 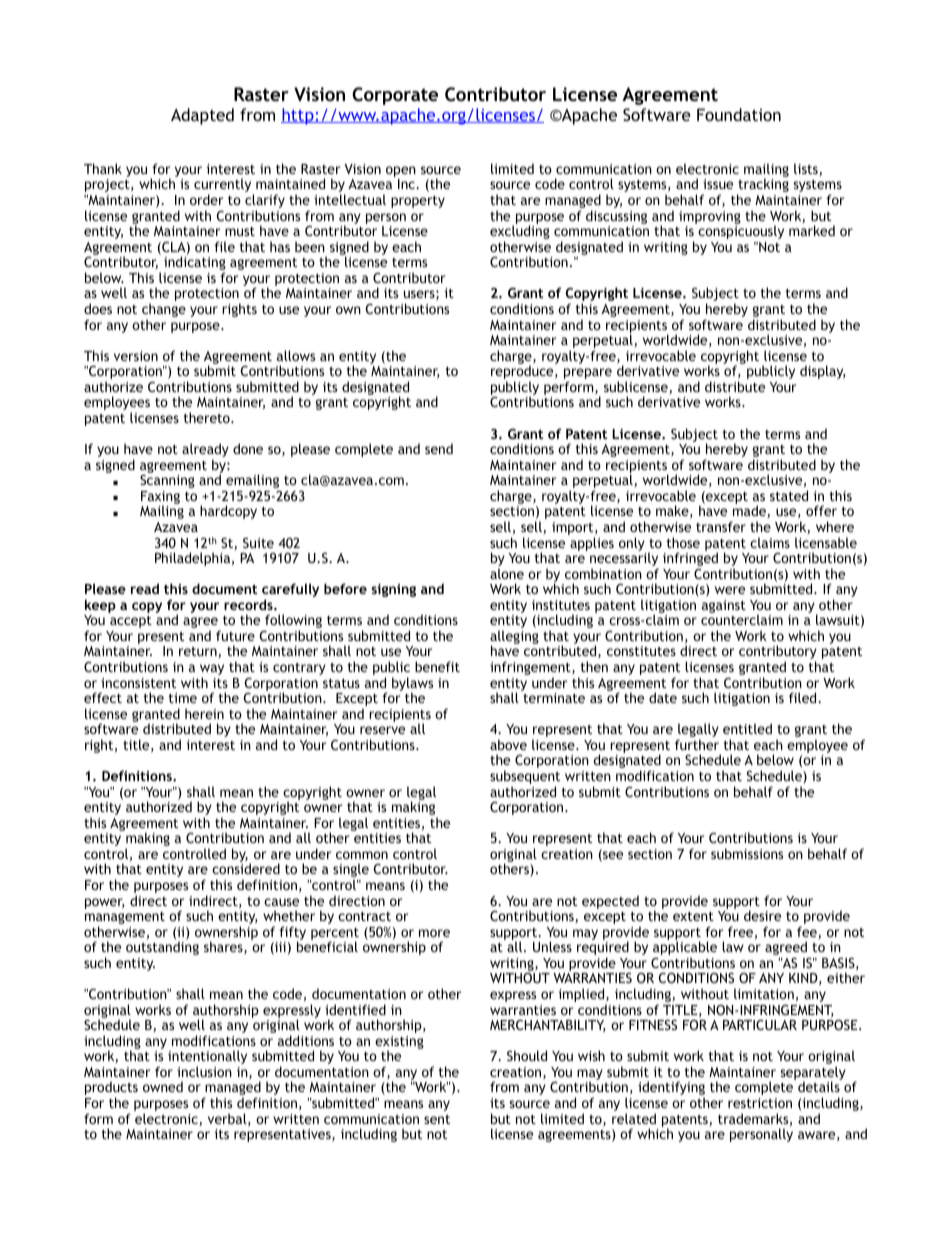 What do you see at coordinates (739, 114) in the document?
I see `Foundation` at bounding box center [739, 114].
